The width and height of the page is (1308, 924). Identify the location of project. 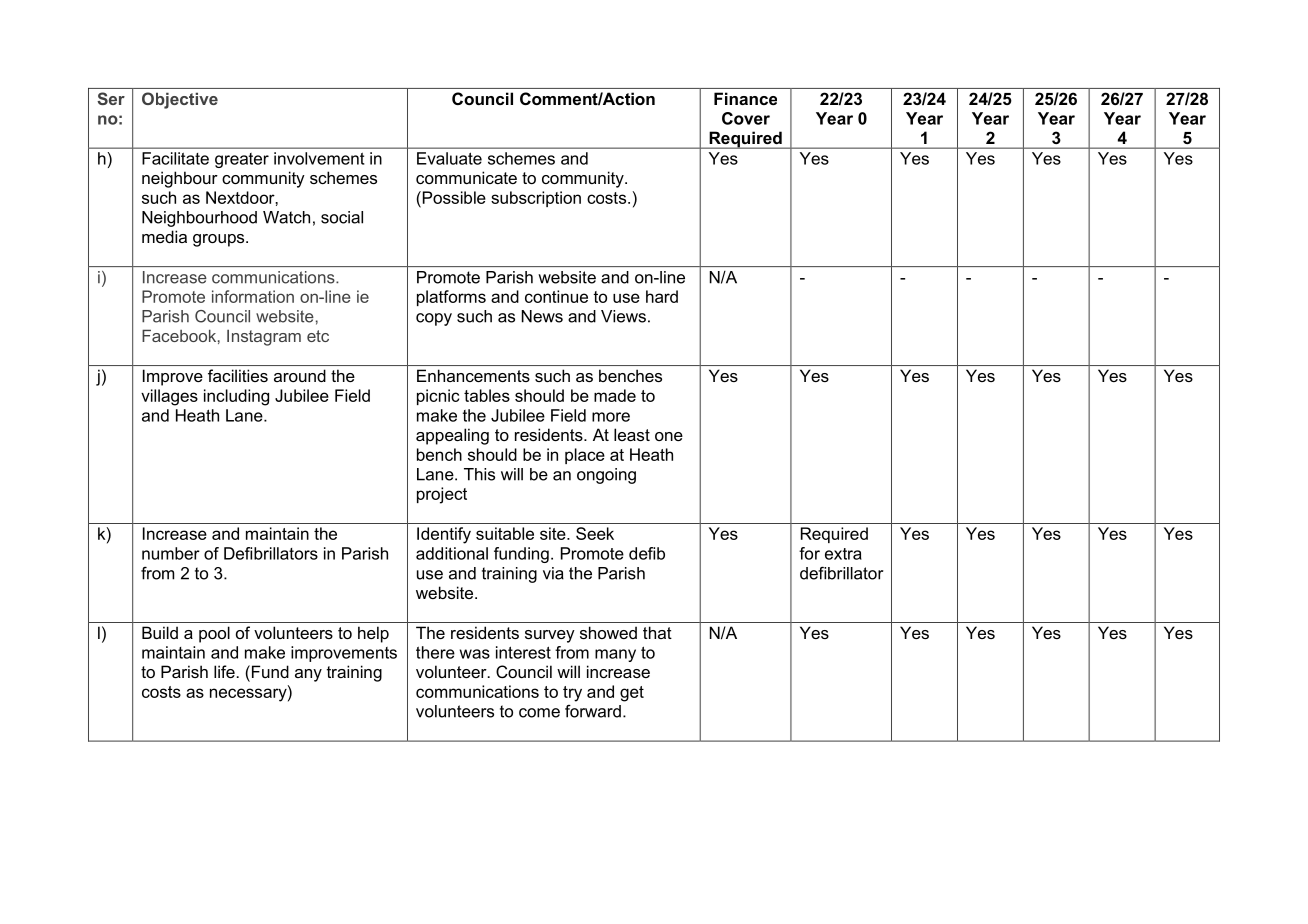
(442, 495).
